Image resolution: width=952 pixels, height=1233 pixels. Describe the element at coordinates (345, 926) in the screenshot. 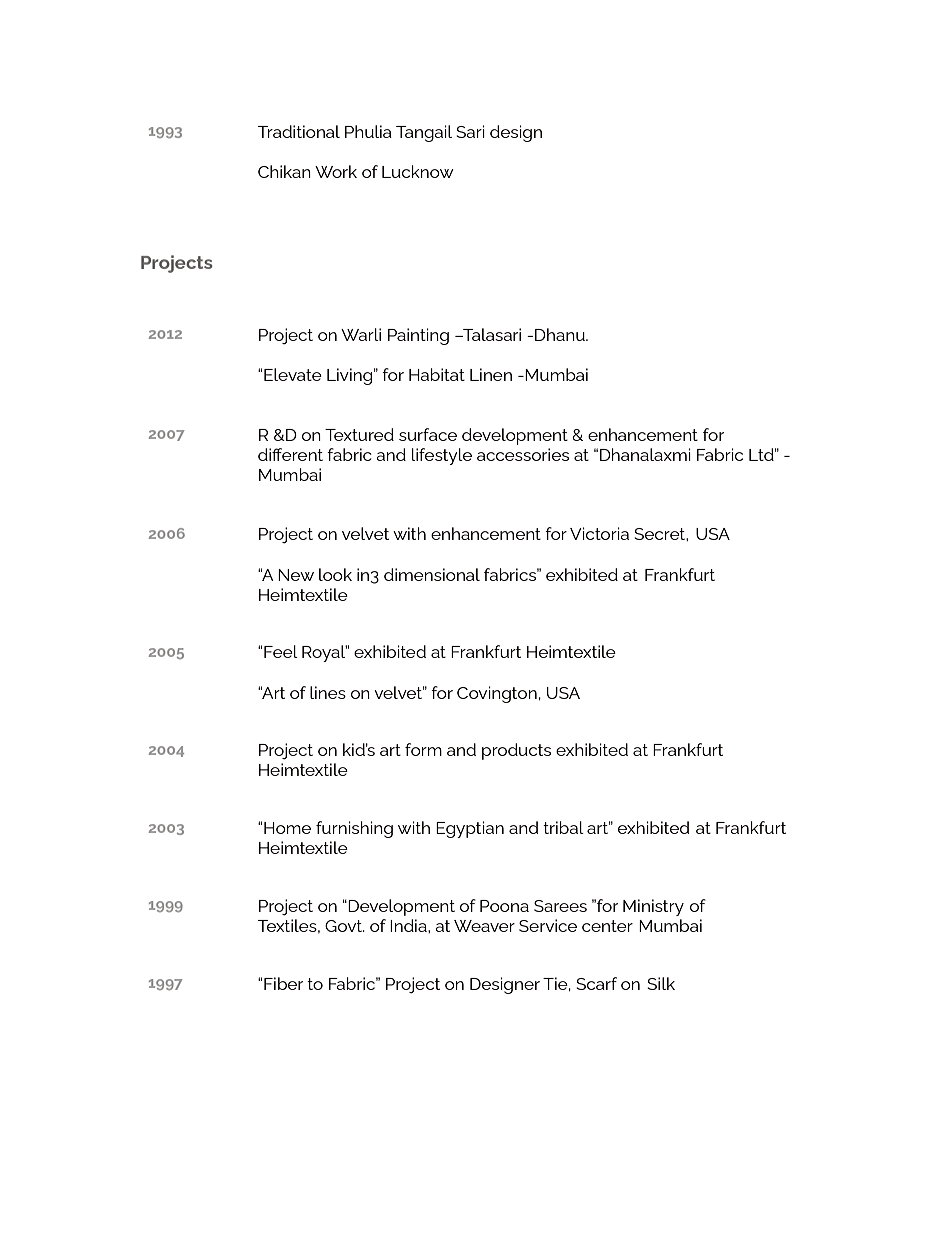

I see `Govt` at that location.
